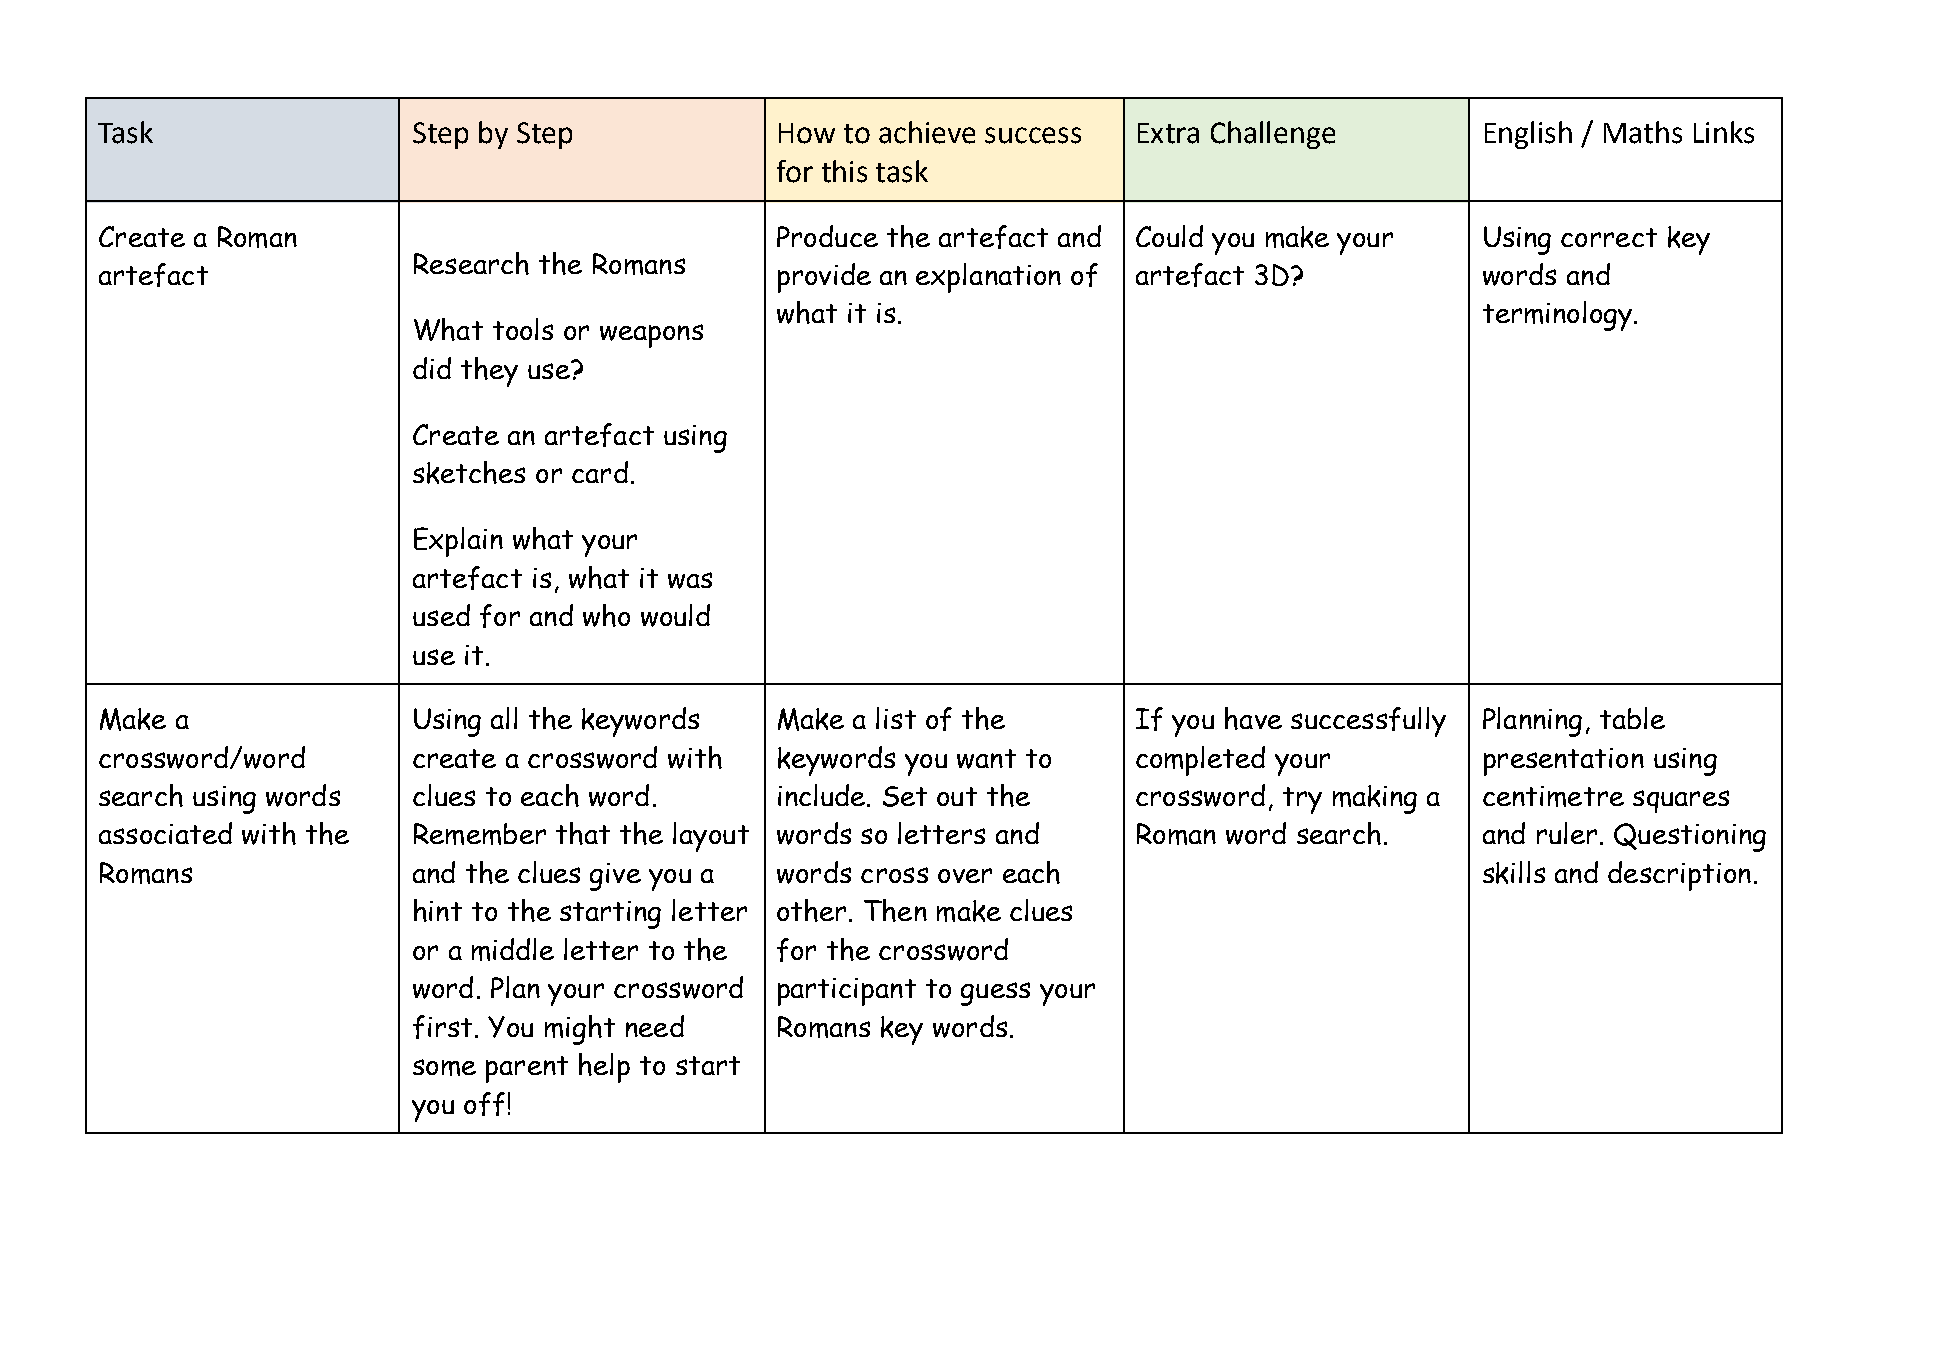  What do you see at coordinates (1514, 872) in the image?
I see `skills` at bounding box center [1514, 872].
